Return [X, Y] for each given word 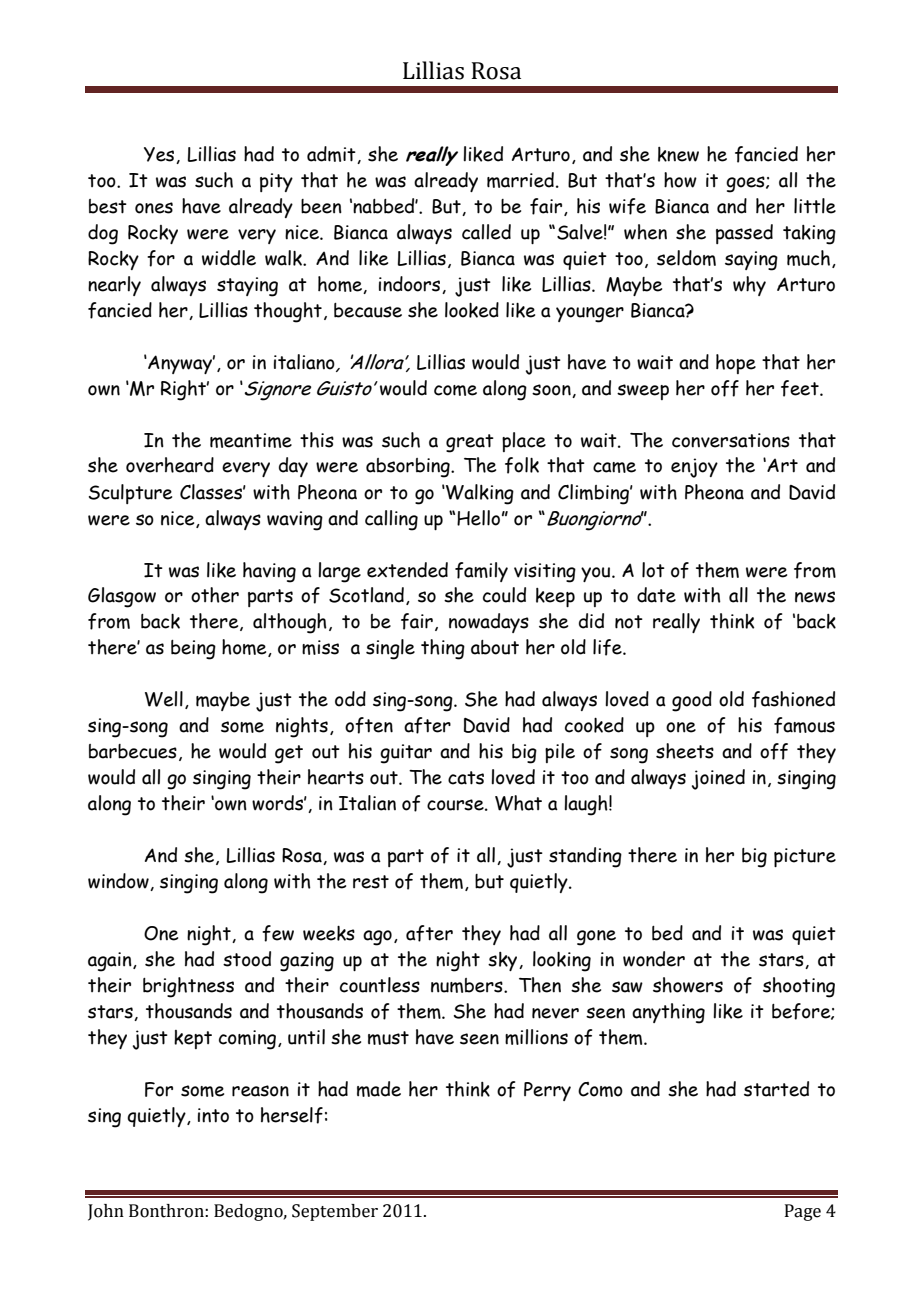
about [495, 647]
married [520, 180]
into [213, 1115]
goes [746, 184]
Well [164, 699]
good [692, 701]
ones [154, 208]
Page [803, 1212]
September [335, 1212]
